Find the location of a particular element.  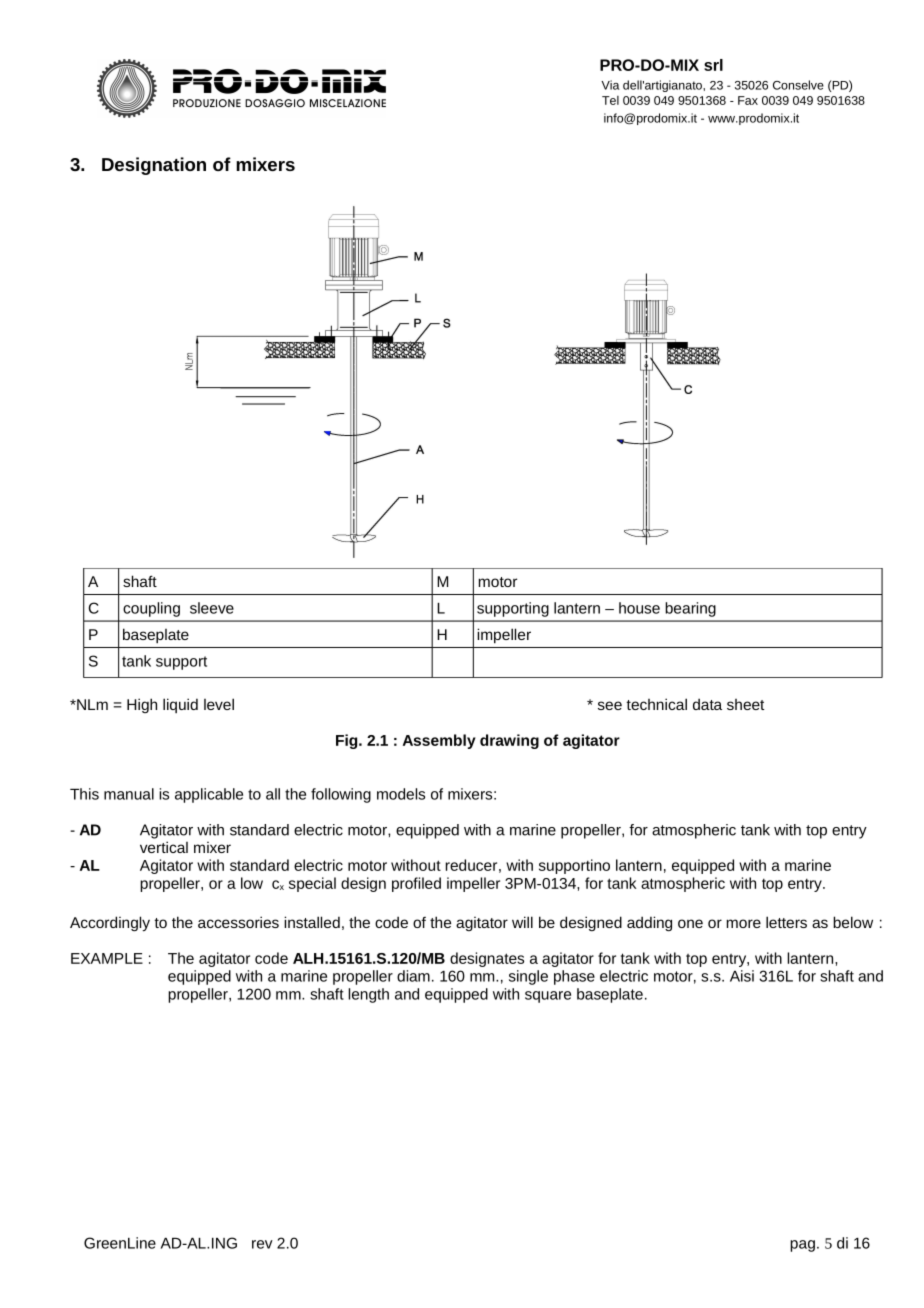

Via is located at coordinates (610, 85).
